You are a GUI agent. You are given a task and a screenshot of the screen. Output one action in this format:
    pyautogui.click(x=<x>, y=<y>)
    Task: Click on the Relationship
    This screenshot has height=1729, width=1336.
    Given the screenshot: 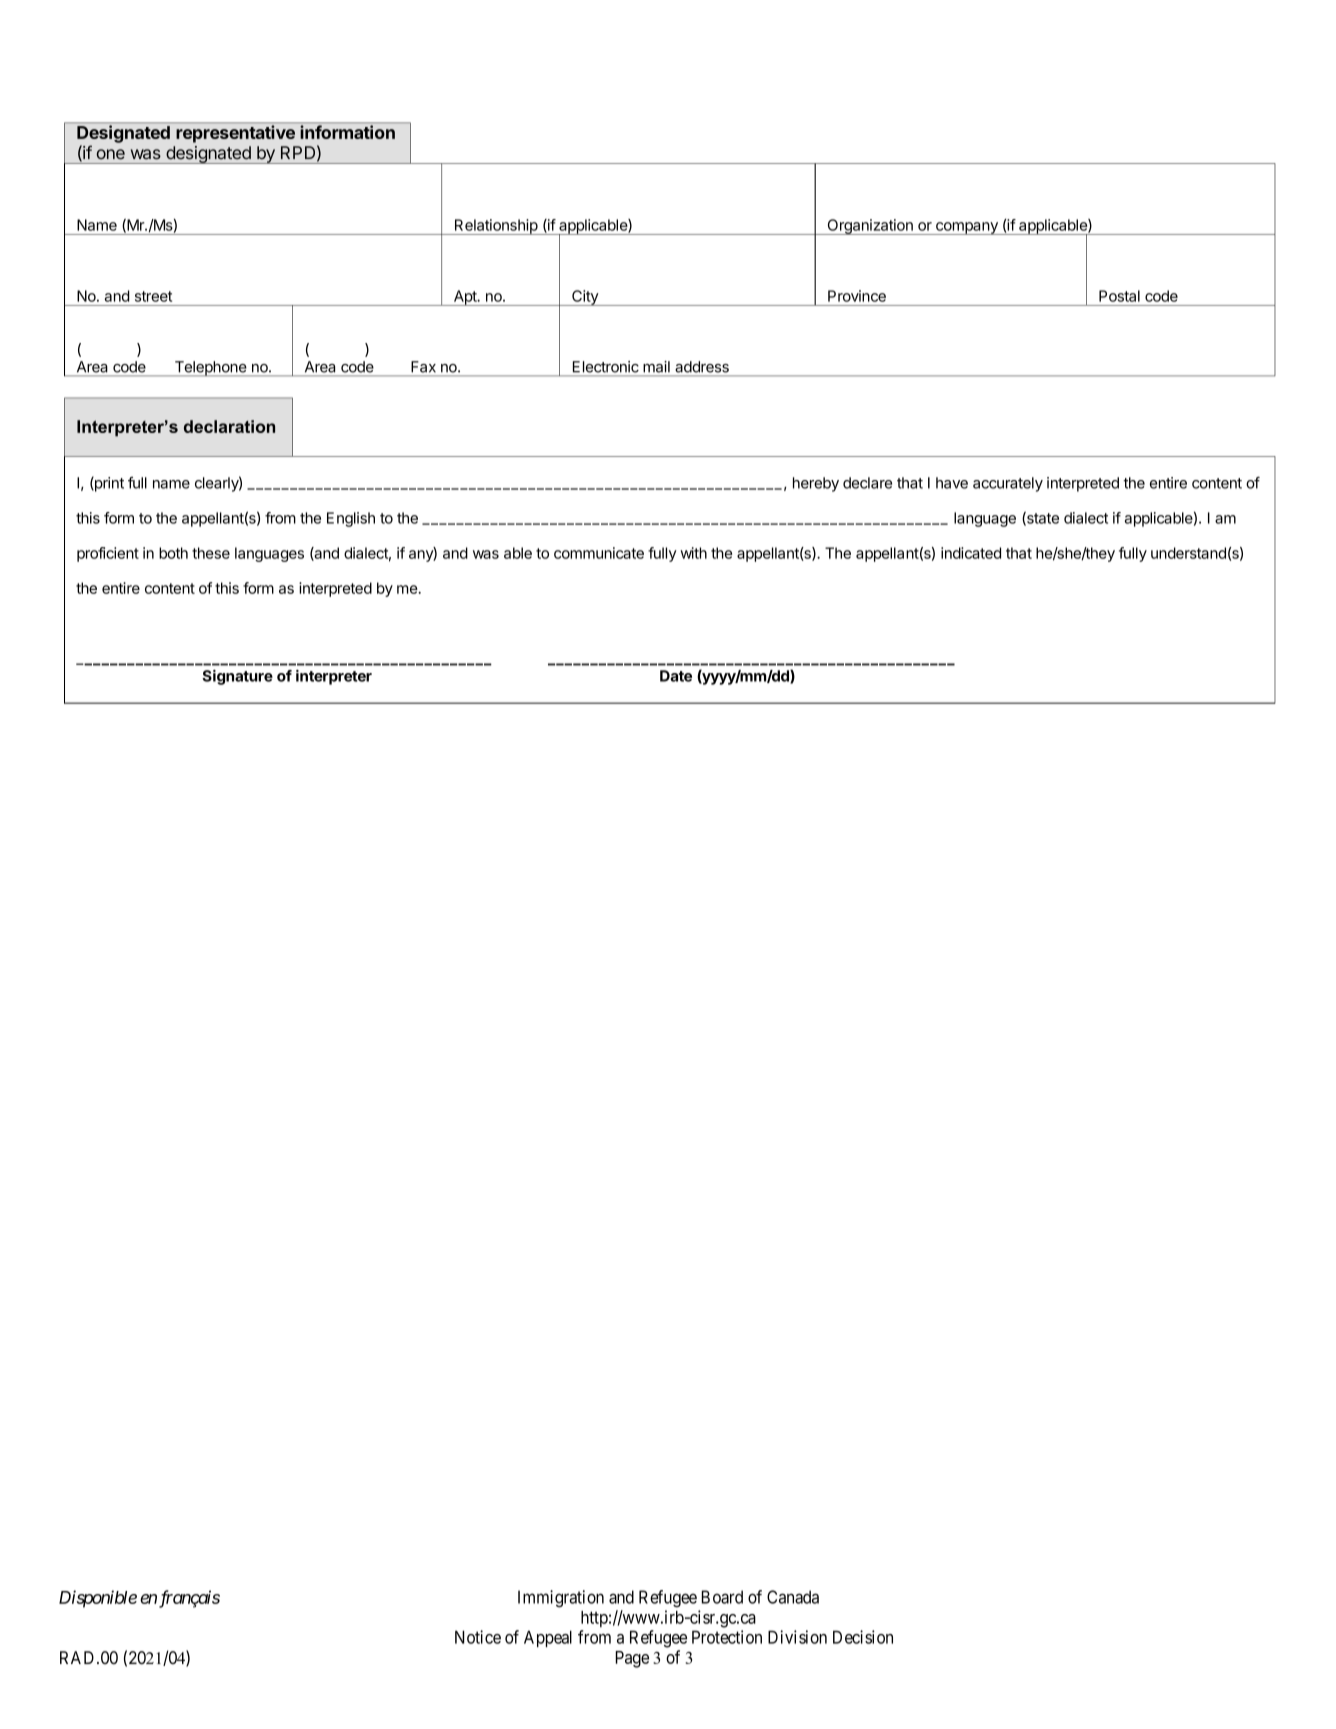 What is the action you would take?
    pyautogui.click(x=495, y=227)
